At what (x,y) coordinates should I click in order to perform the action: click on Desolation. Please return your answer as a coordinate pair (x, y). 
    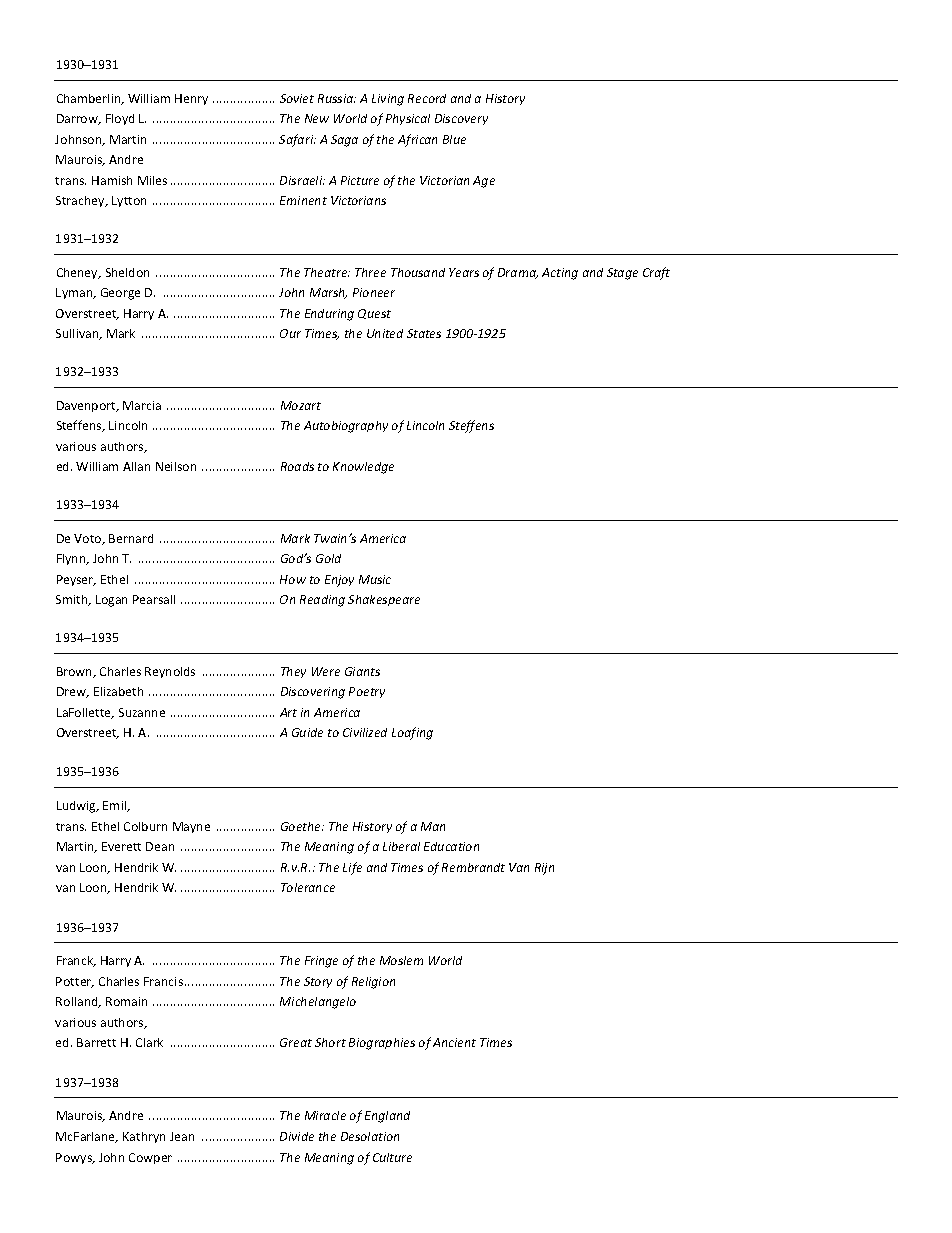
    Looking at the image, I should click on (370, 1136).
